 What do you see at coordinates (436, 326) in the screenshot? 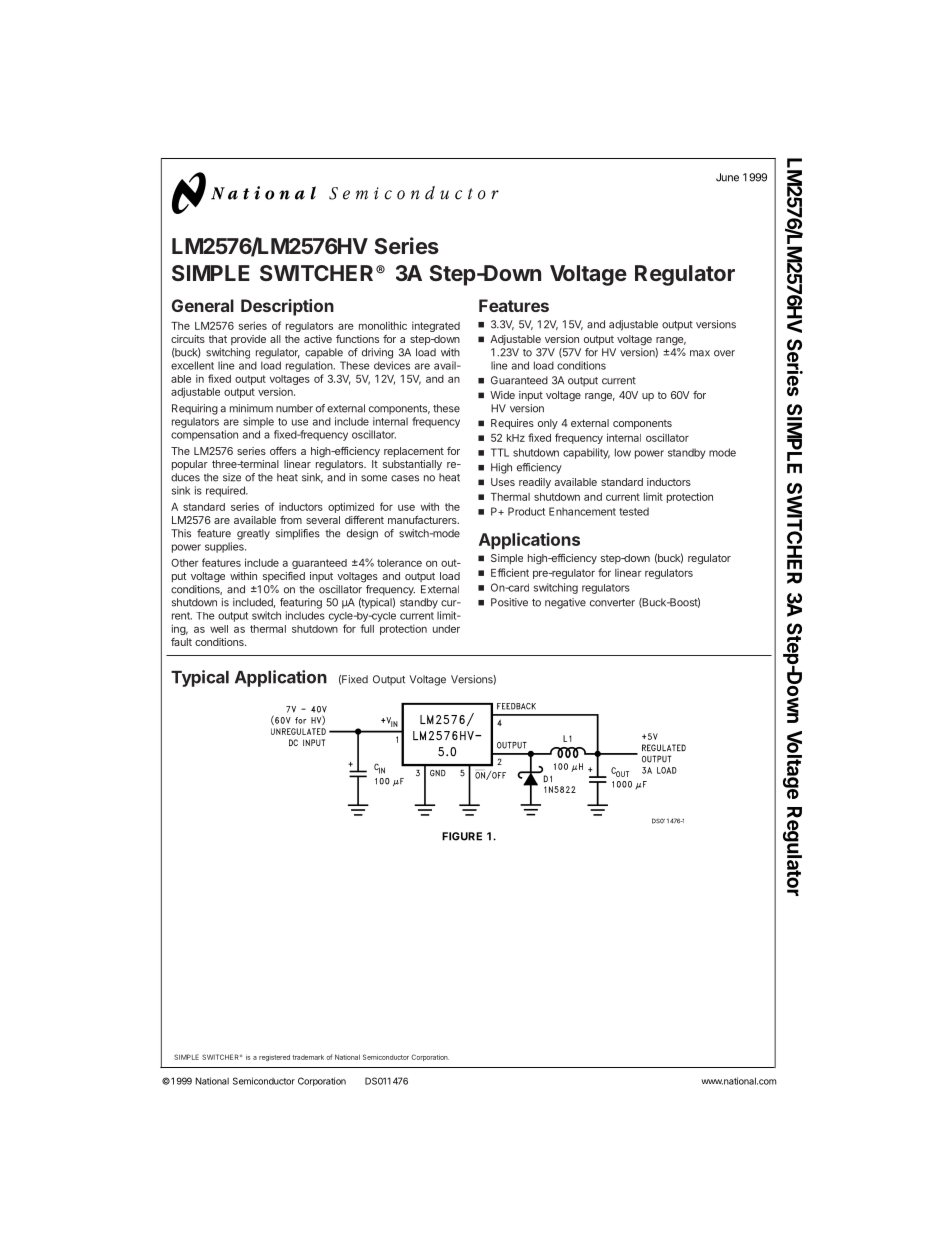
I see `integrated` at bounding box center [436, 326].
